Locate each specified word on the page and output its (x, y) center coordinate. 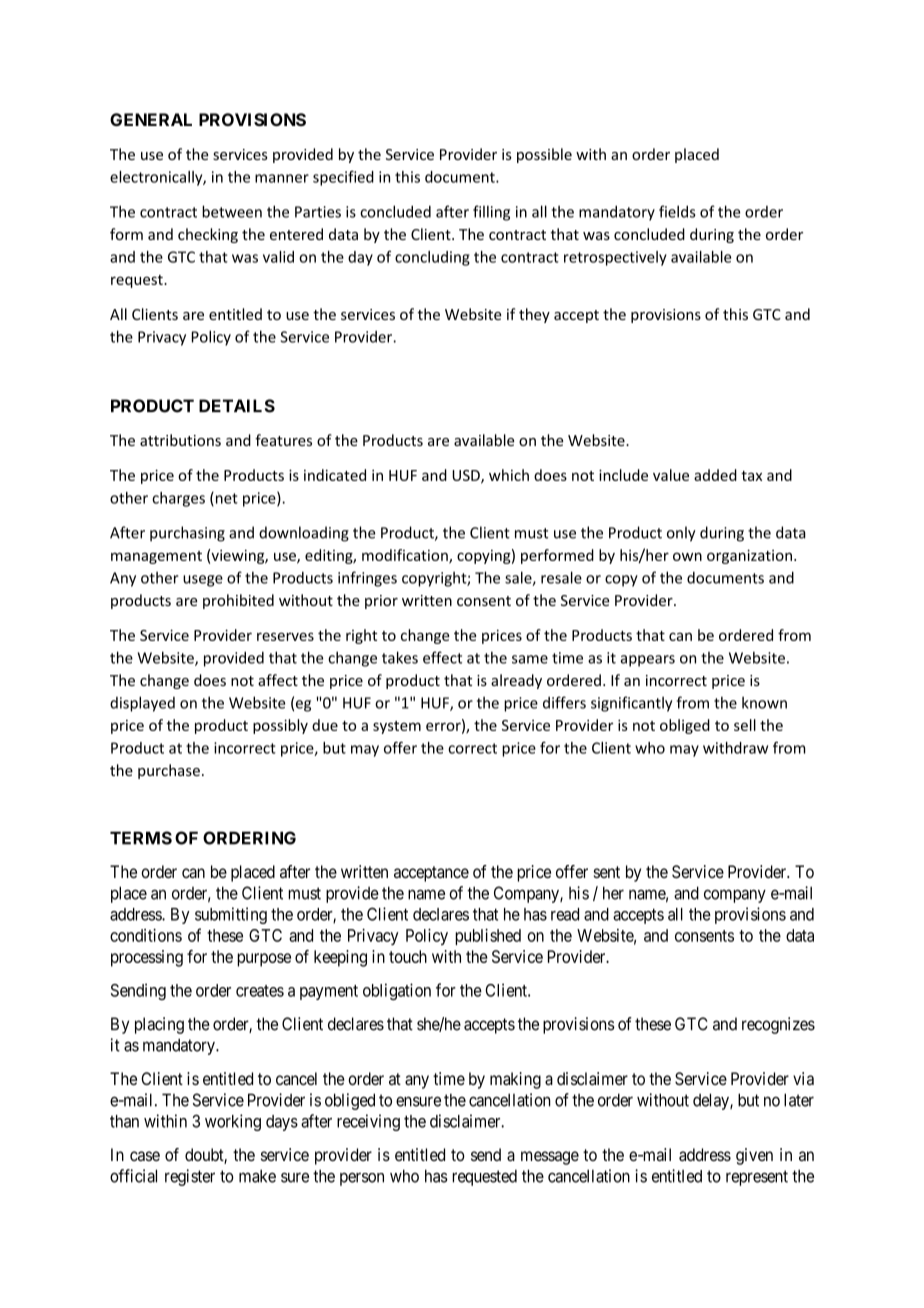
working (233, 1122)
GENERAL (151, 119)
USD (467, 476)
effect (442, 657)
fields (677, 211)
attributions (180, 440)
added (715, 475)
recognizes (778, 1025)
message (550, 1158)
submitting (231, 915)
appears (648, 661)
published (488, 937)
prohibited (238, 601)
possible (544, 155)
